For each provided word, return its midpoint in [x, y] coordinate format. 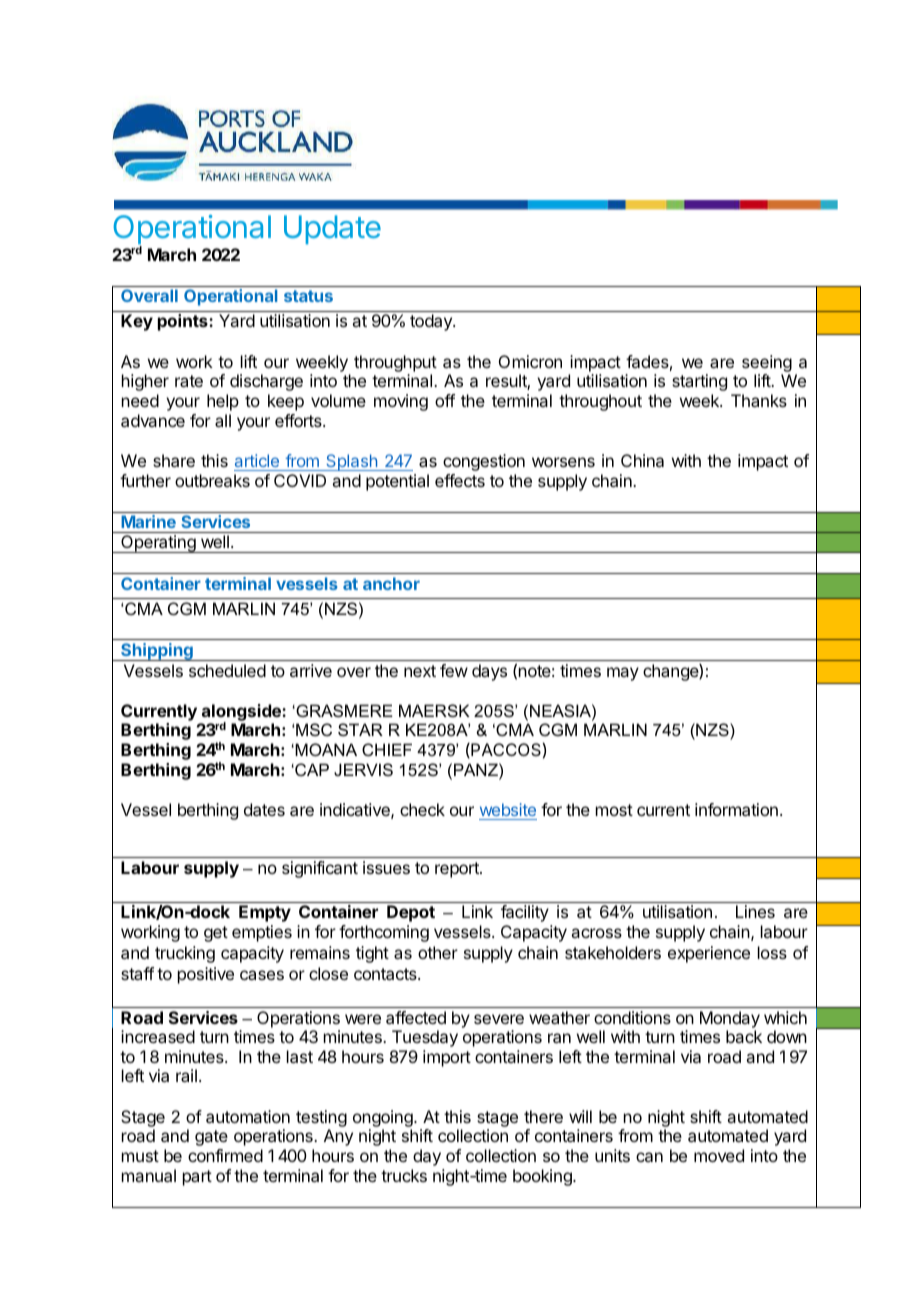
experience [709, 954]
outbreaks [212, 480]
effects [460, 480]
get [216, 934]
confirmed [225, 1155]
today [432, 322]
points [184, 322]
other [438, 952]
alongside [241, 714]
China [642, 460]
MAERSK [434, 710]
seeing [767, 365]
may [623, 674]
